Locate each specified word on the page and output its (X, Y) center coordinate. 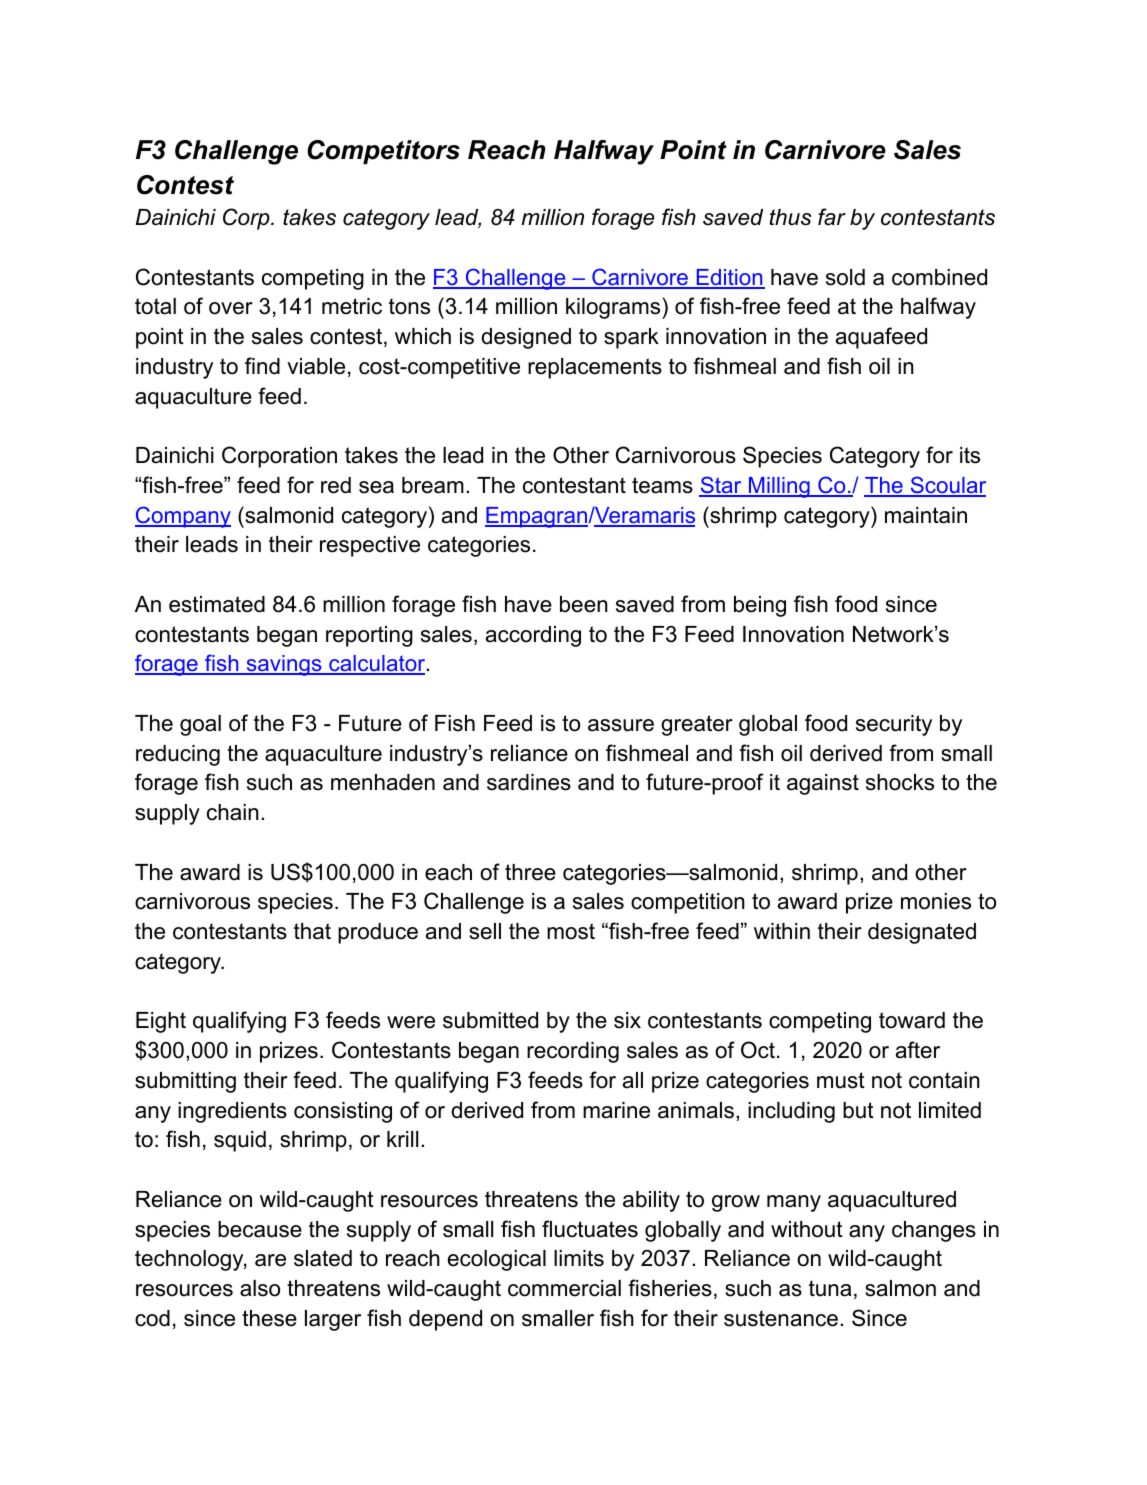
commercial (564, 1288)
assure (621, 725)
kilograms (613, 308)
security (894, 725)
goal (200, 725)
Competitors (383, 152)
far (832, 217)
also (260, 1288)
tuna (830, 1288)
